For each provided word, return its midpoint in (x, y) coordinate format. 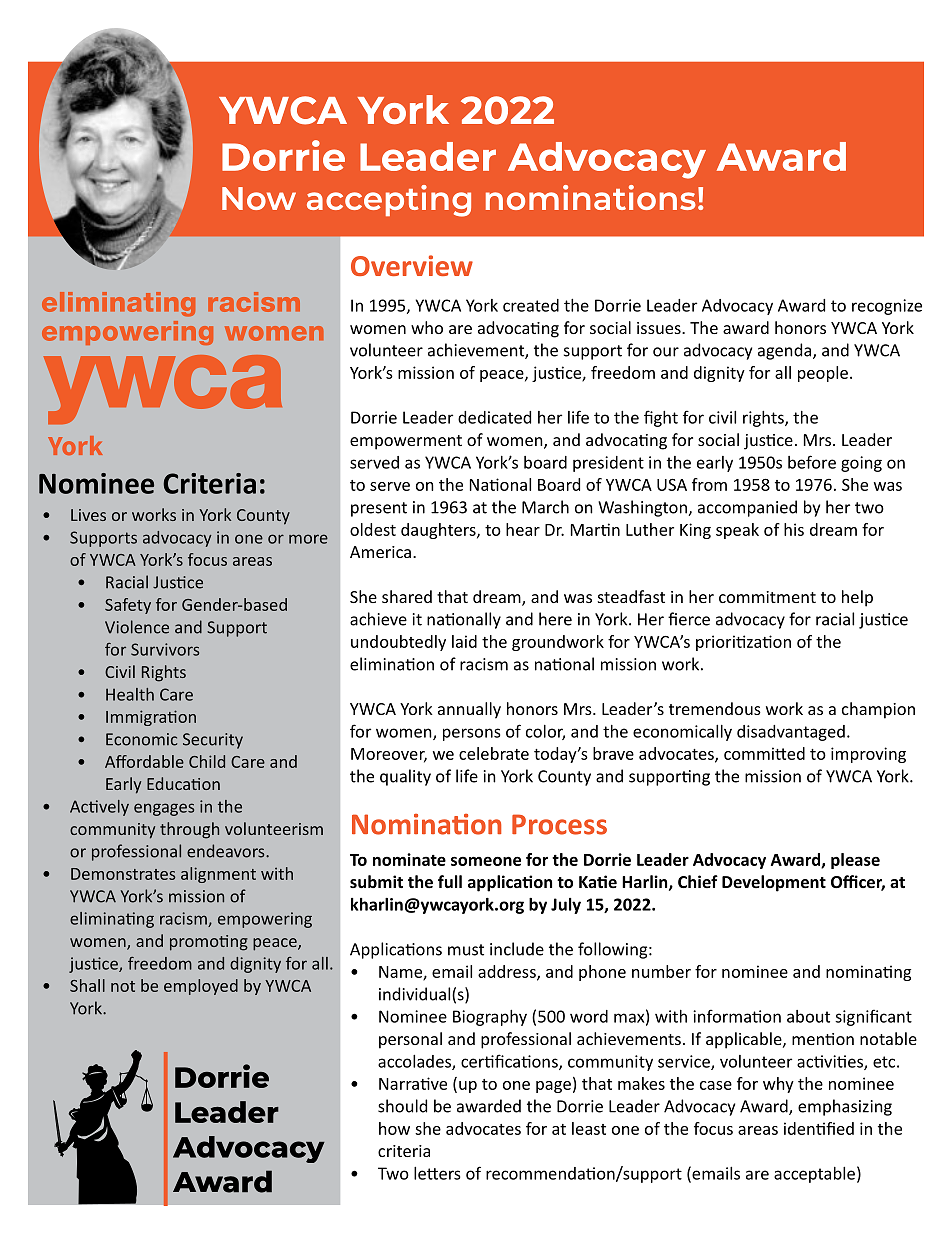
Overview (412, 265)
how (394, 1128)
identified (819, 1128)
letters (437, 1173)
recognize (887, 307)
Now (259, 198)
